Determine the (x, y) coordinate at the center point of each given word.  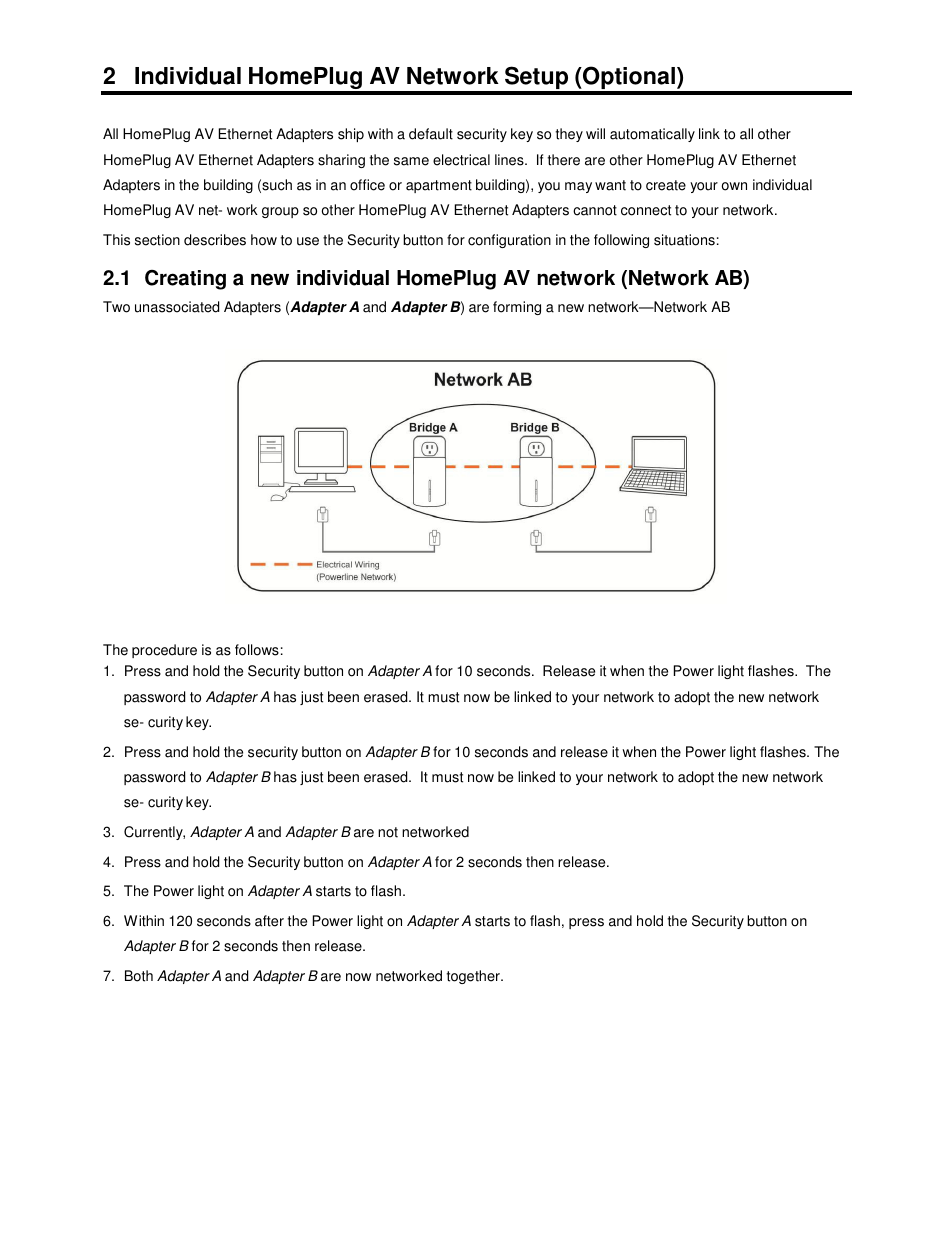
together (474, 977)
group (280, 212)
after (269, 921)
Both (139, 976)
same (411, 161)
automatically (652, 135)
